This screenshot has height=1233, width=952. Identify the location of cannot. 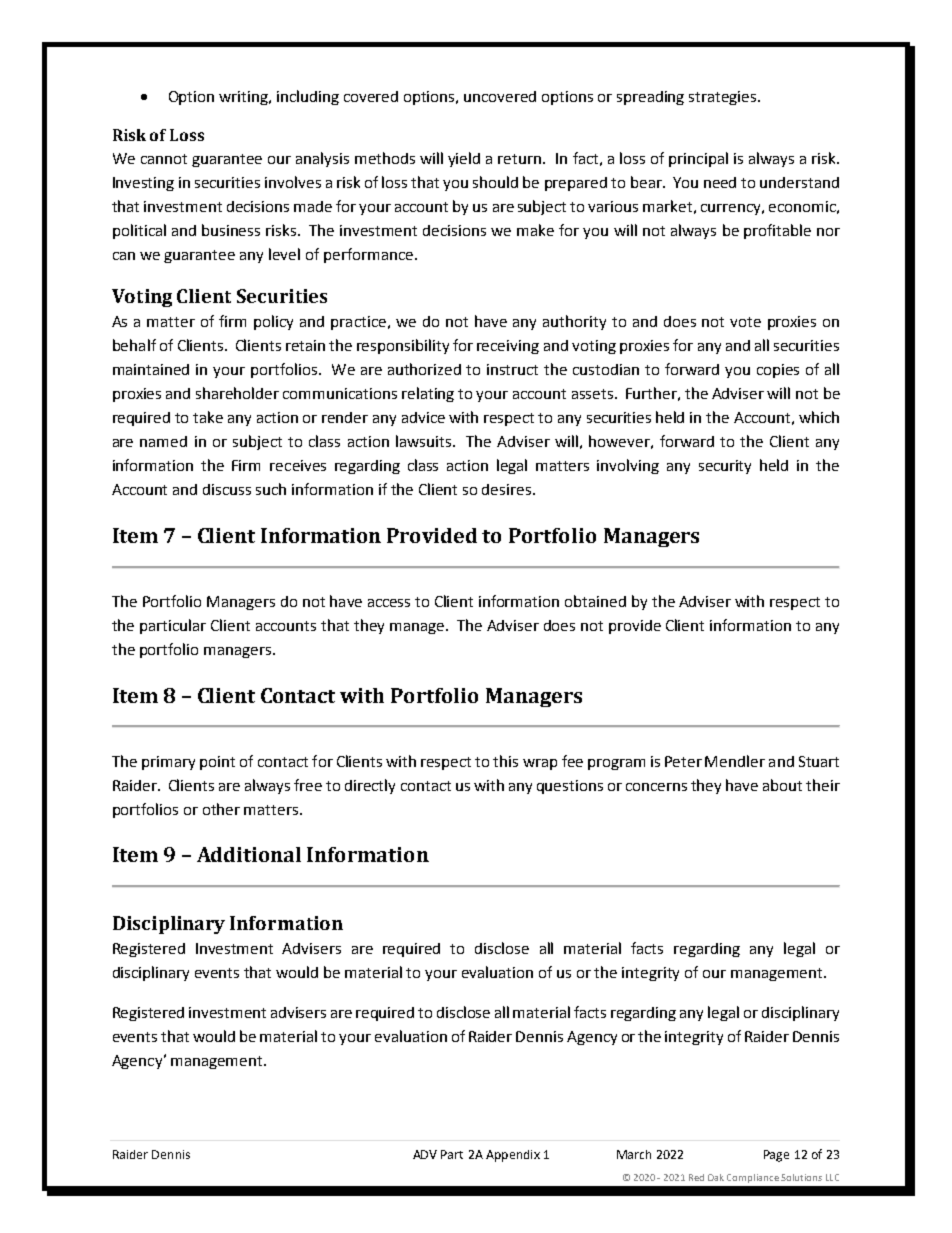
(164, 159).
